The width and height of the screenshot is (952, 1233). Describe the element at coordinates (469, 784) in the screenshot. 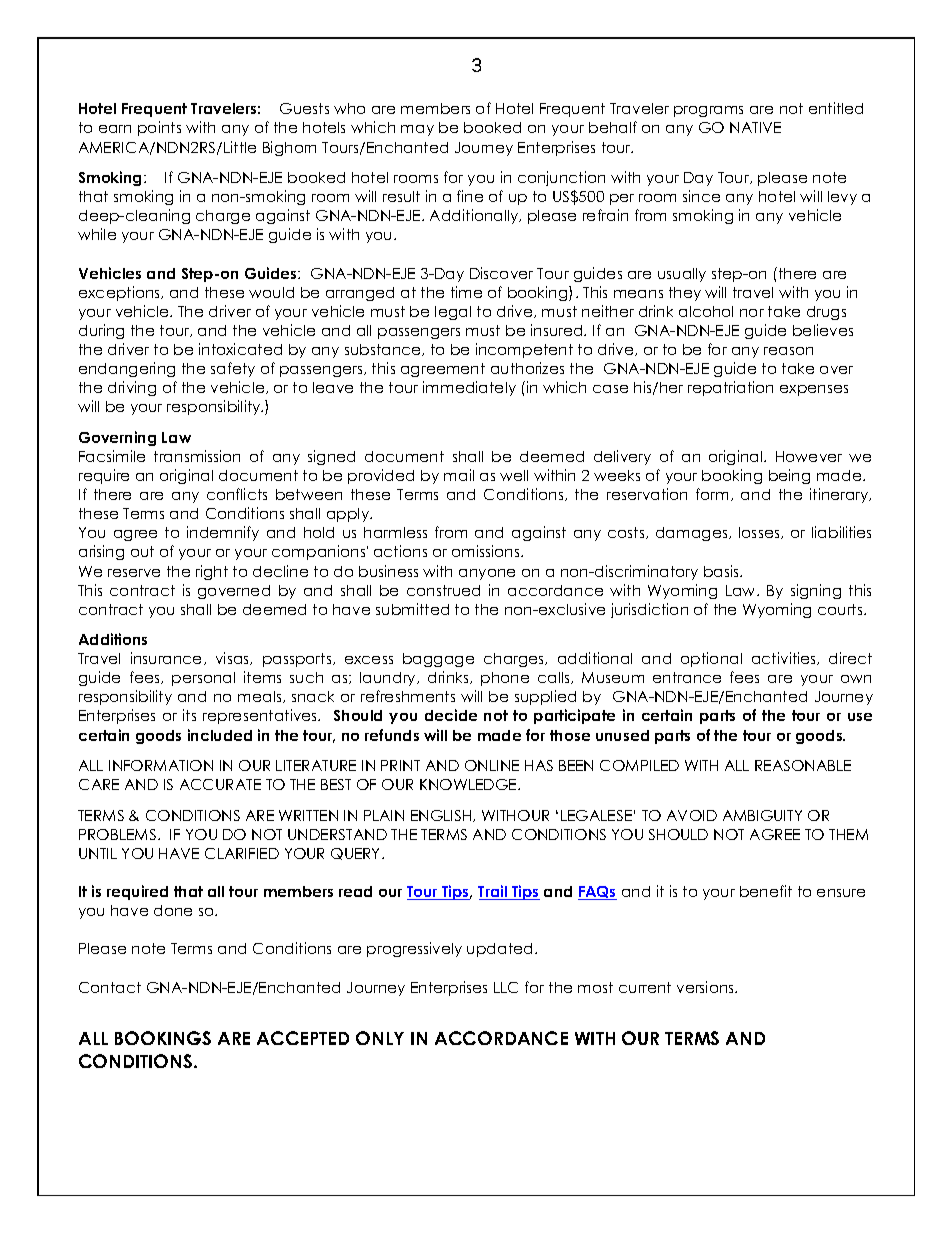

I see `KNOWLEDGE` at that location.
